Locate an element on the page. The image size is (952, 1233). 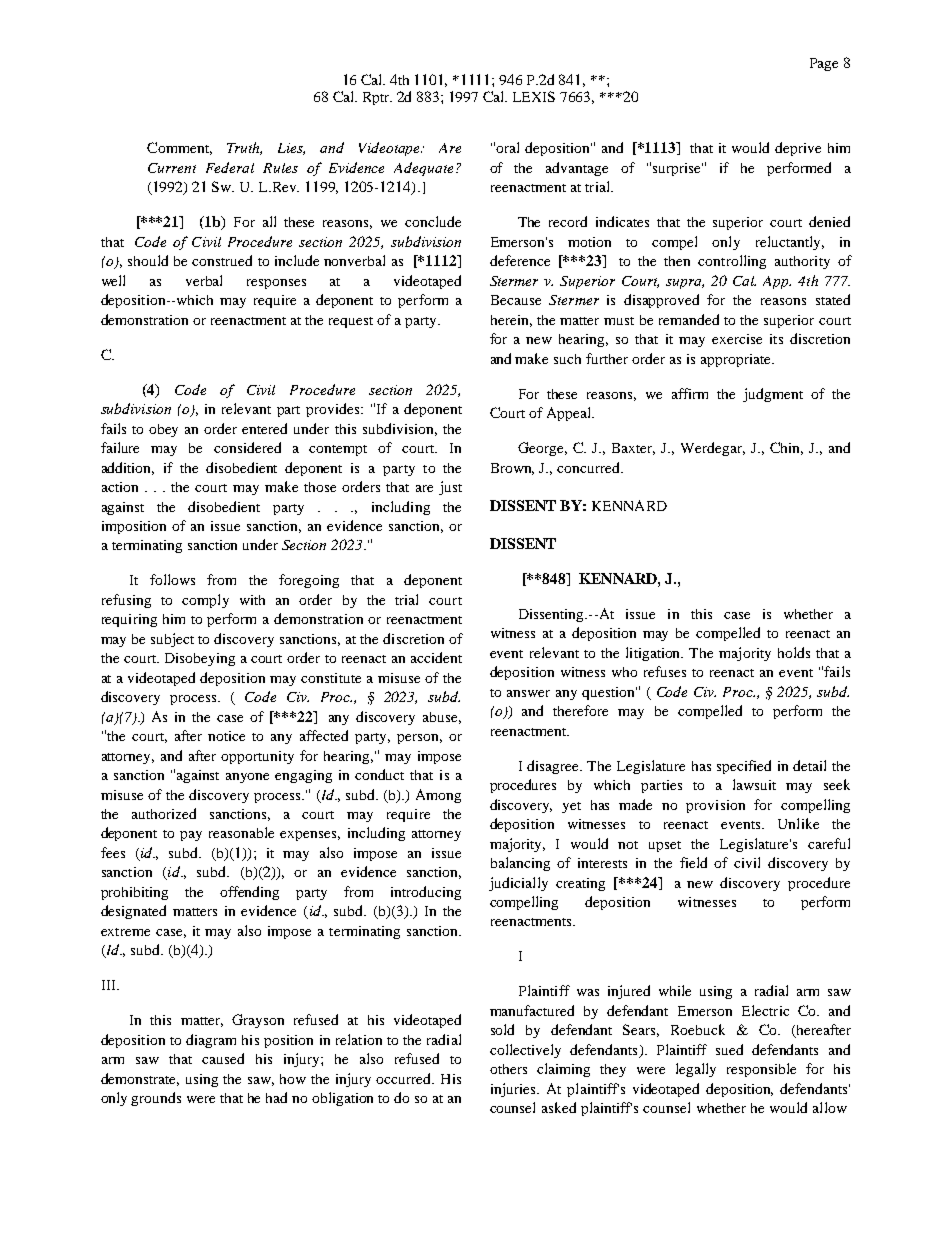
judgment is located at coordinates (773, 395).
